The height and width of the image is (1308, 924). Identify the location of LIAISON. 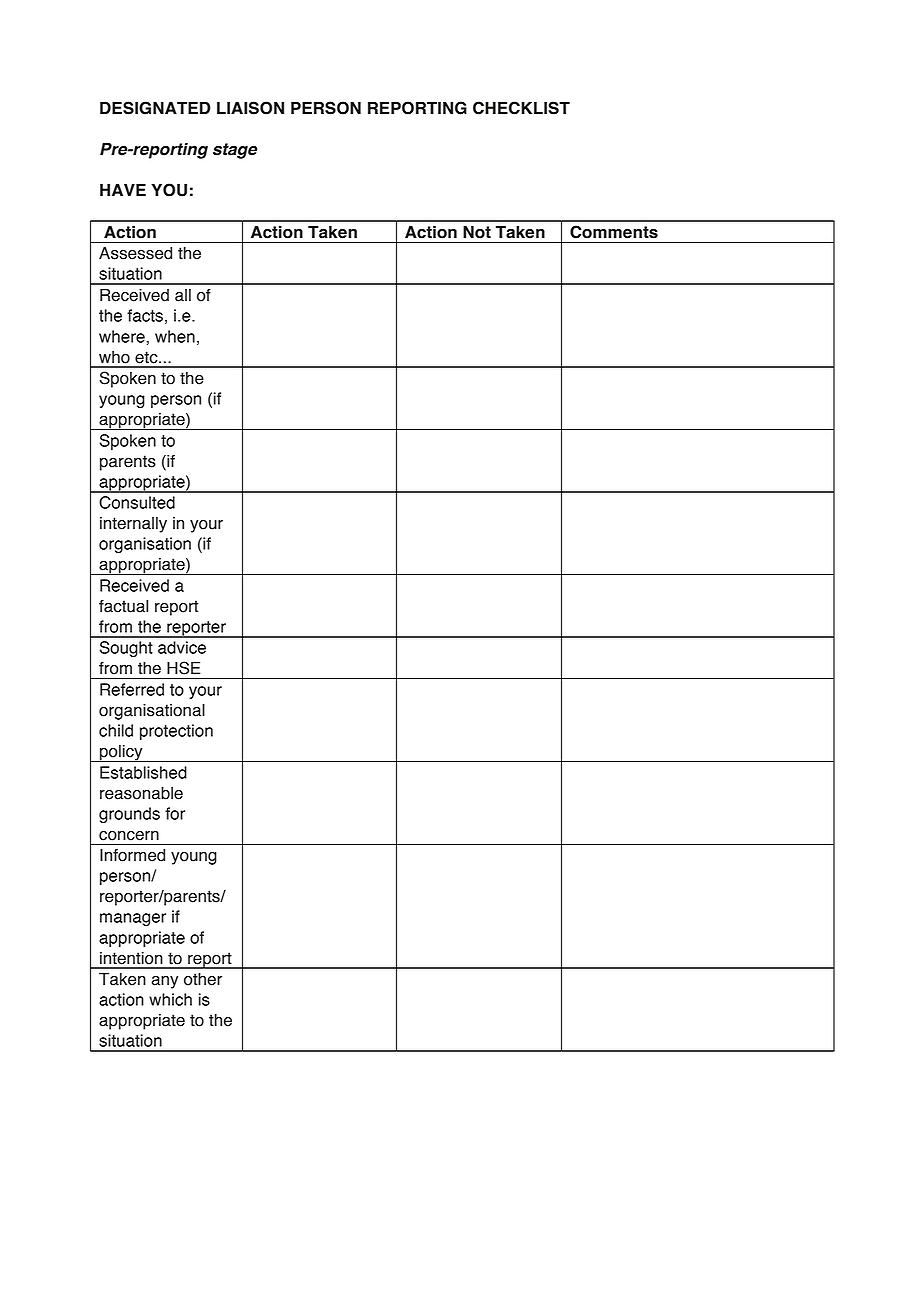
(250, 108).
